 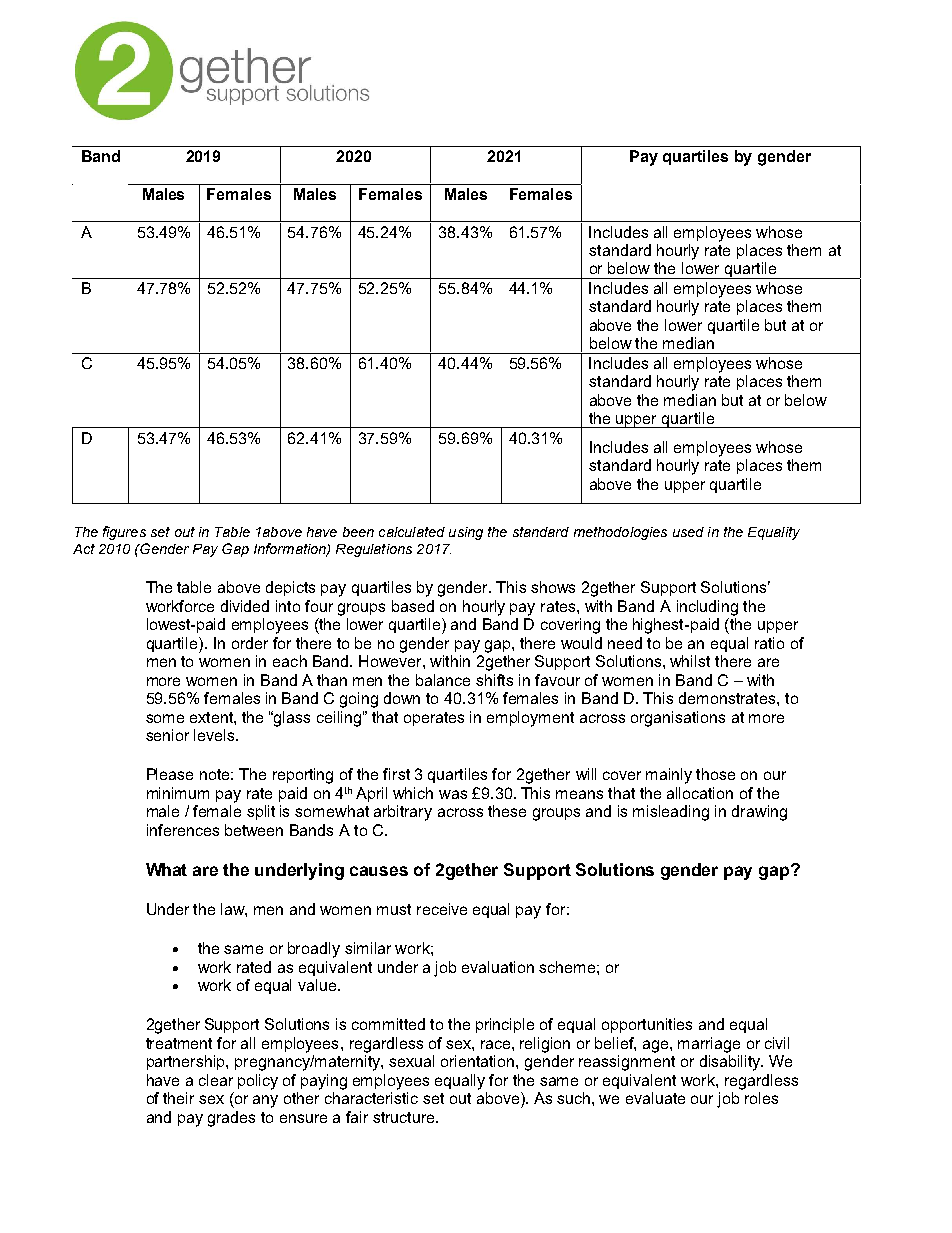 I want to click on structure, so click(x=405, y=1117).
